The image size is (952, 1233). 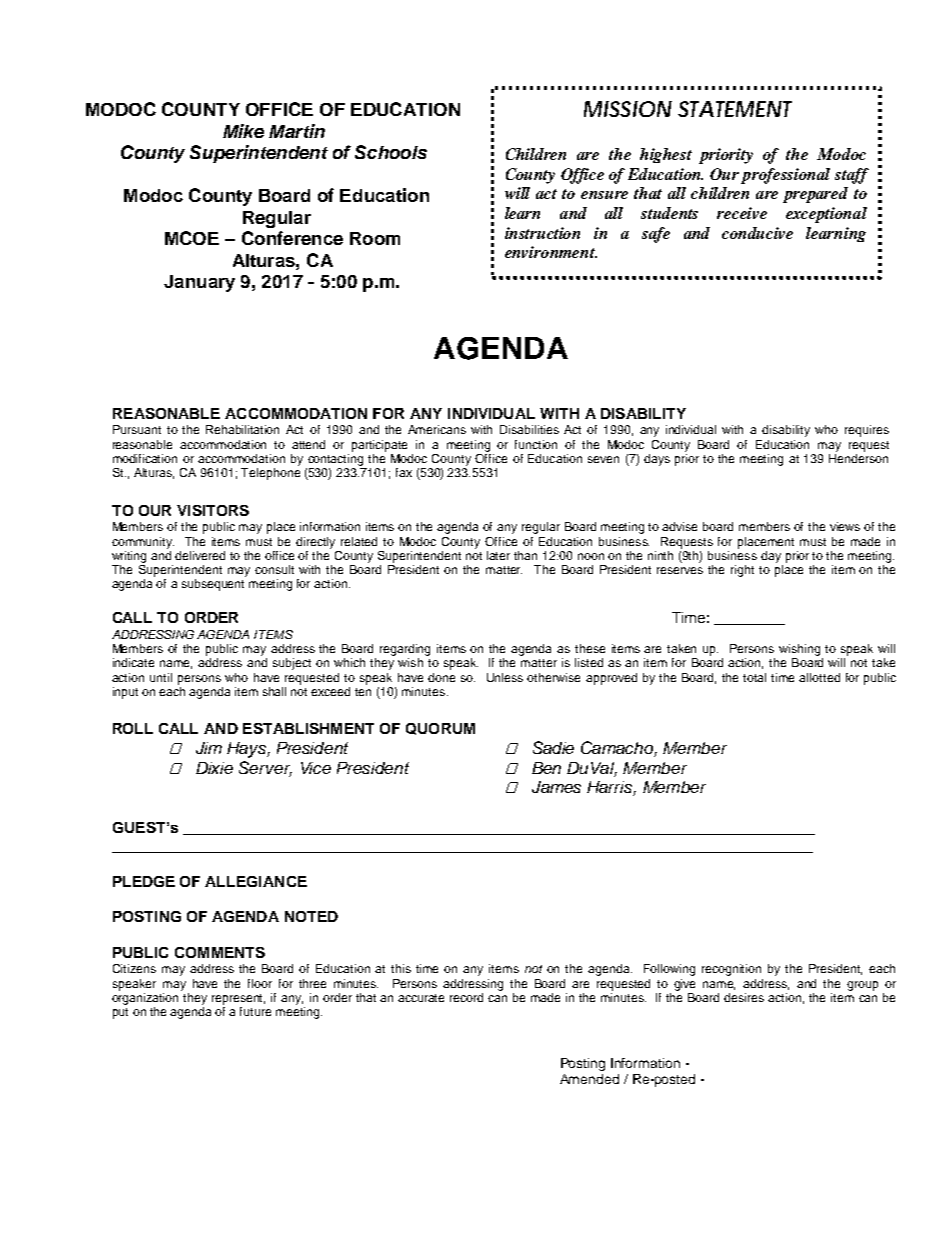 I want to click on subsequent, so click(x=213, y=585).
